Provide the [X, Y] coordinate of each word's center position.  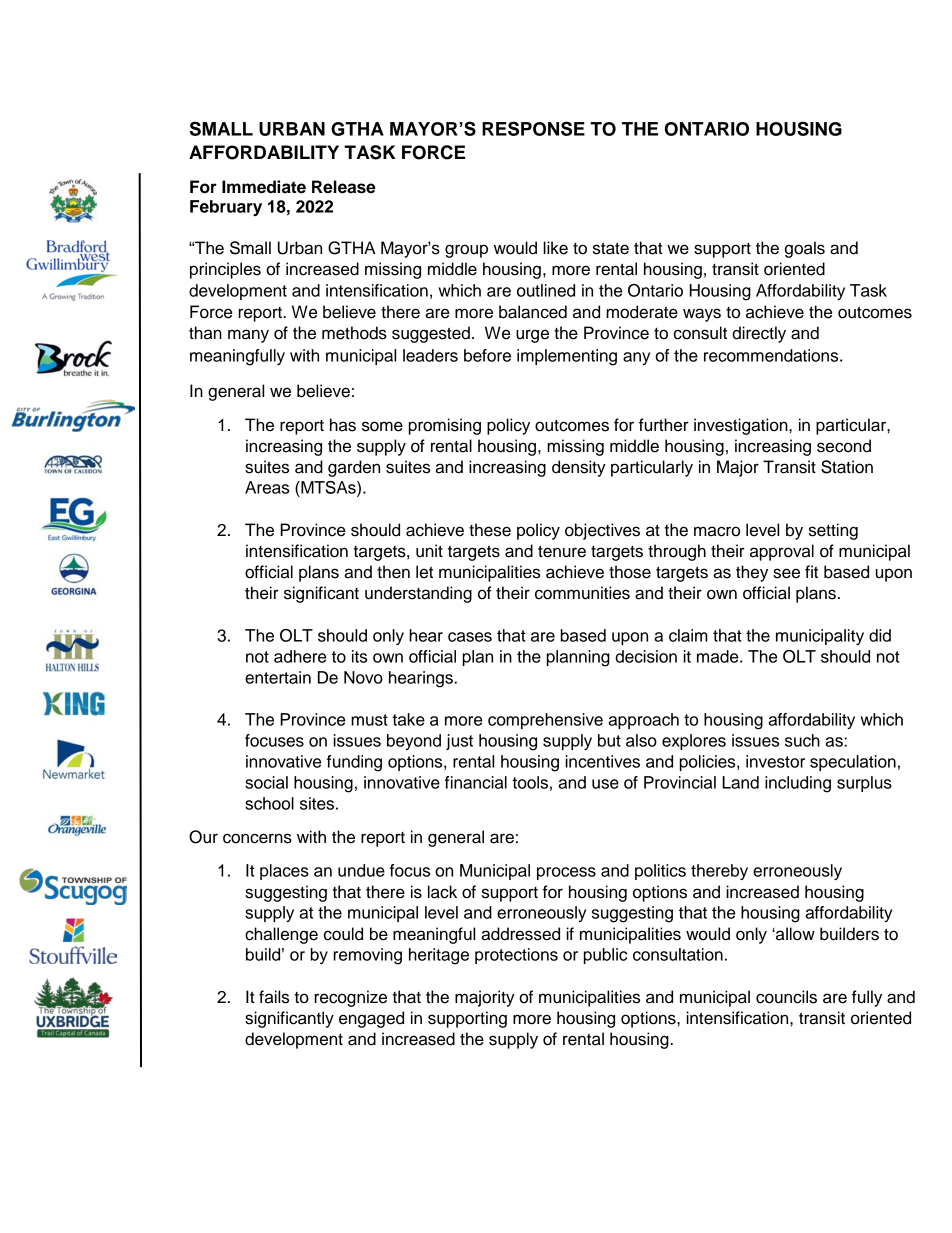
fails [274, 997]
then [393, 572]
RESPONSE [533, 128]
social [266, 782]
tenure [562, 551]
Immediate [264, 187]
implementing [567, 357]
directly [759, 334]
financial [476, 782]
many [248, 336]
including [798, 784]
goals [805, 249]
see [786, 573]
